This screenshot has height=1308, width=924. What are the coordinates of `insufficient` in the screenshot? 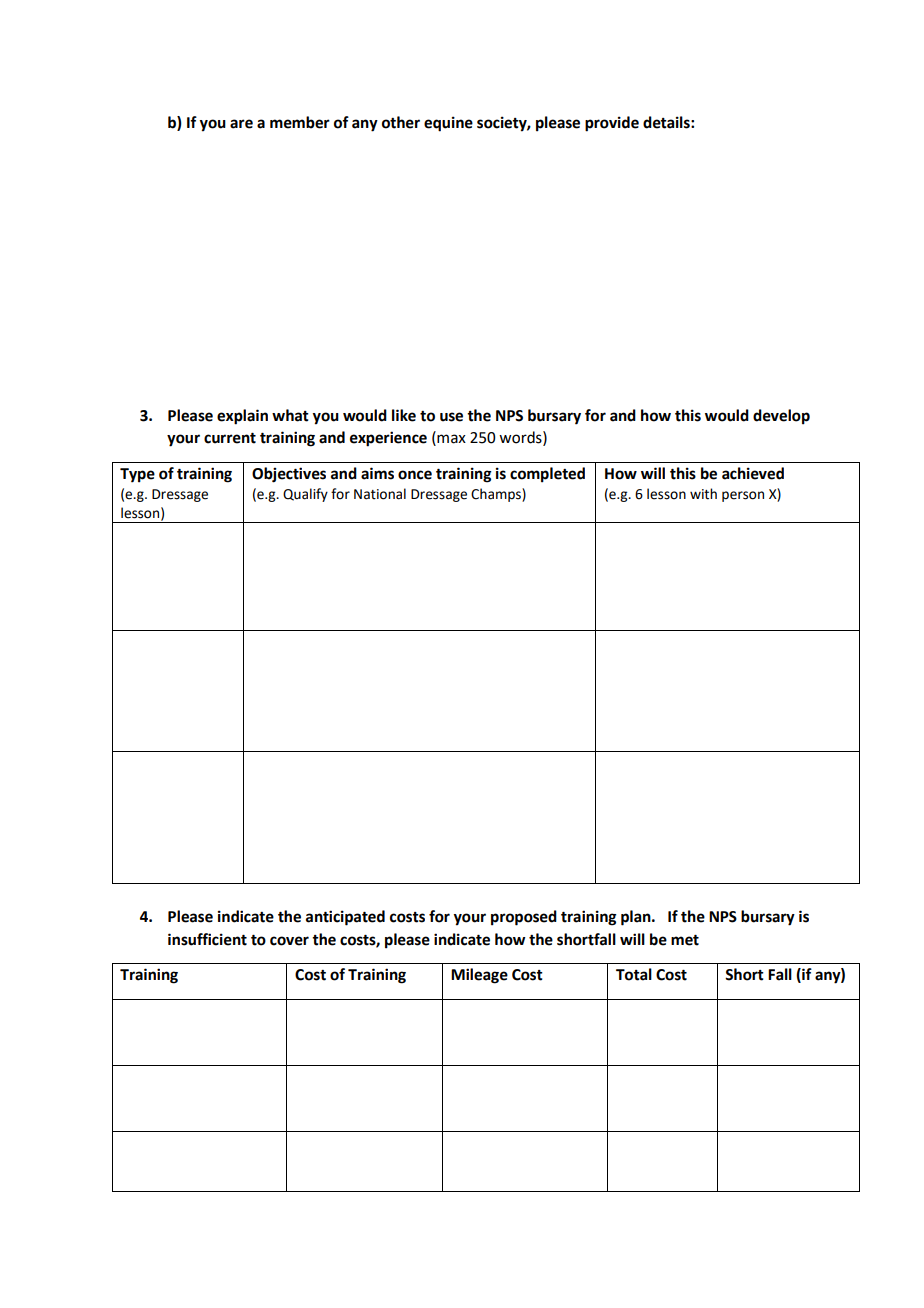 It's located at (207, 939).
